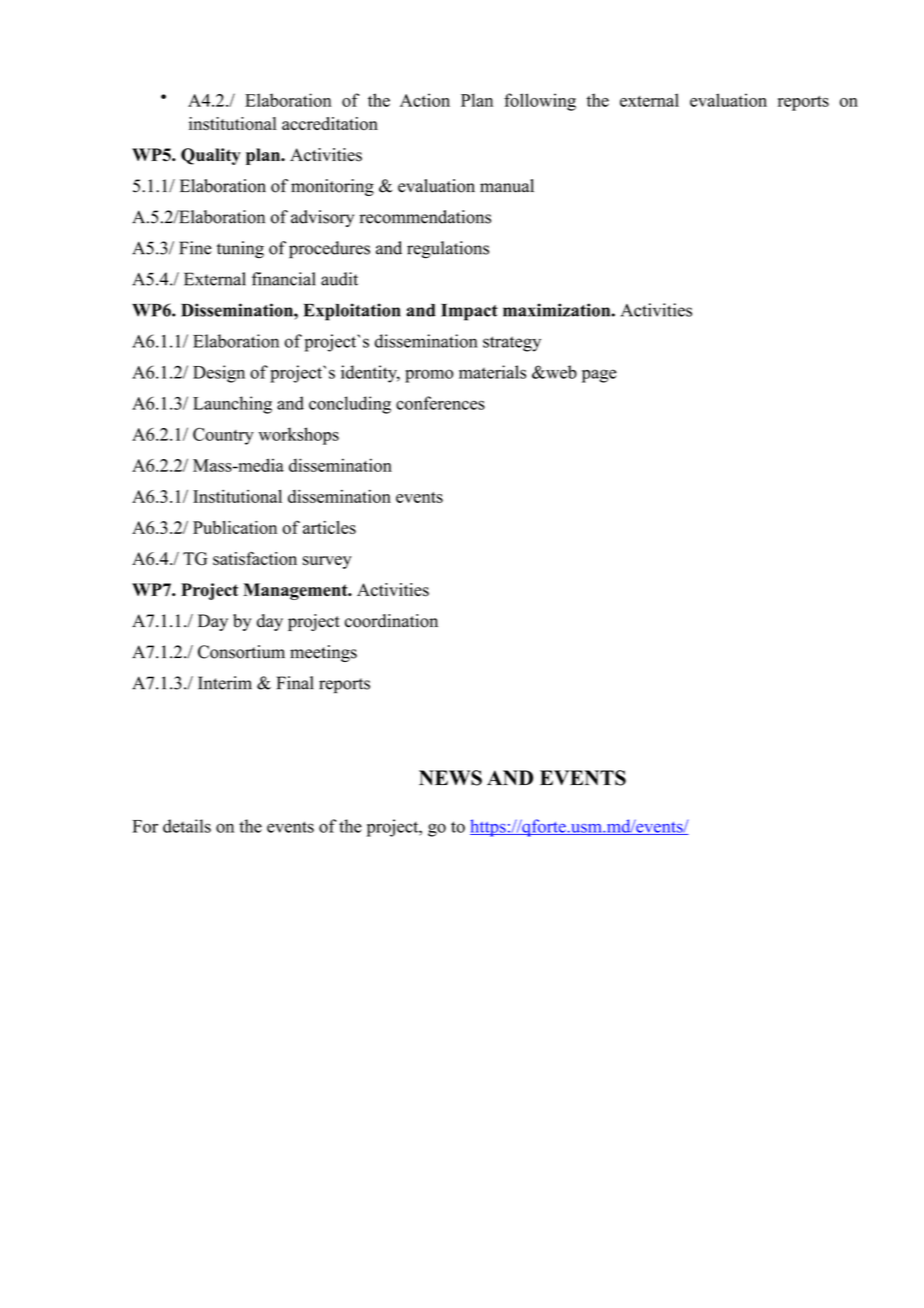  I want to click on survey, so click(327, 562).
